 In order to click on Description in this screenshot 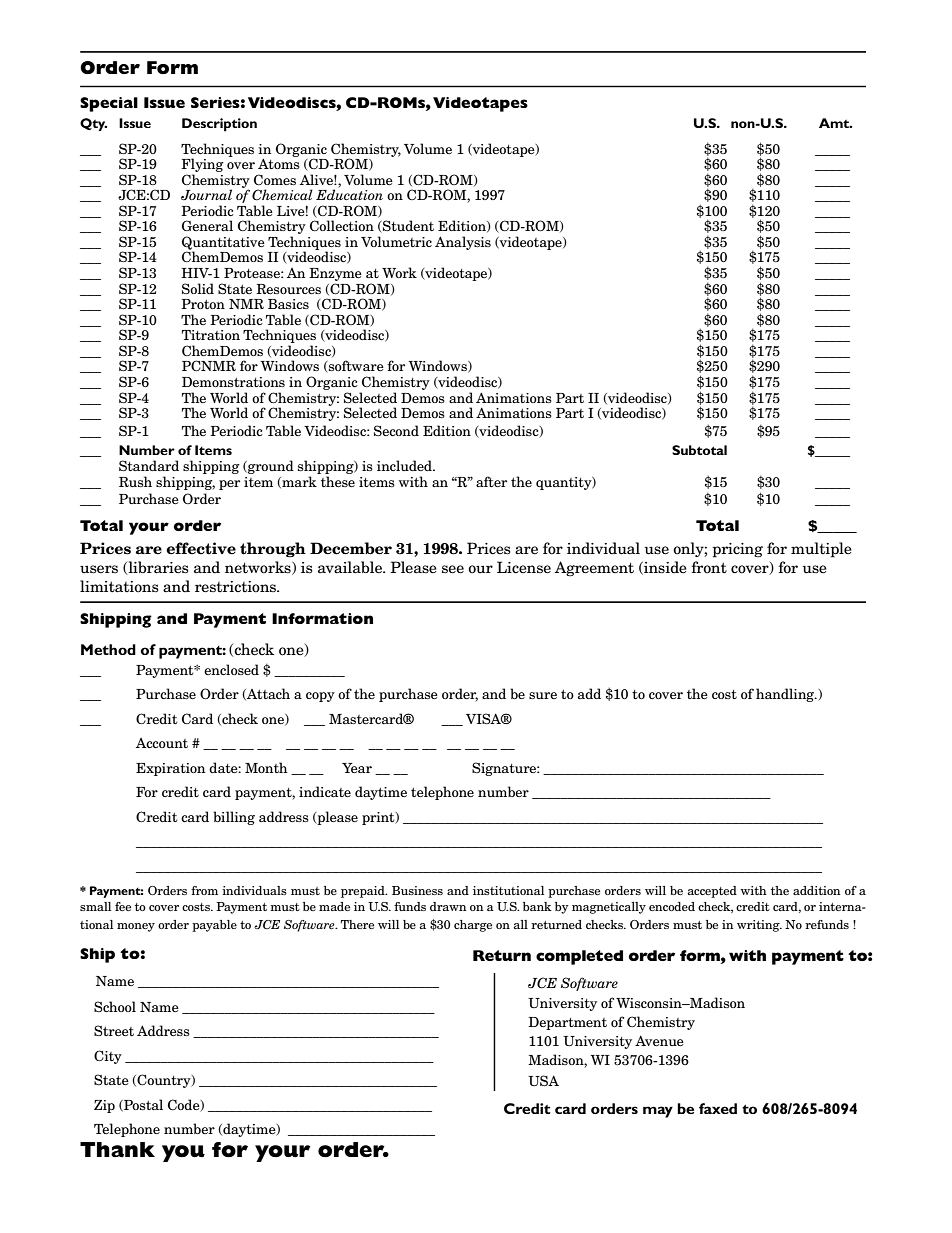, I will do `click(219, 125)`.
